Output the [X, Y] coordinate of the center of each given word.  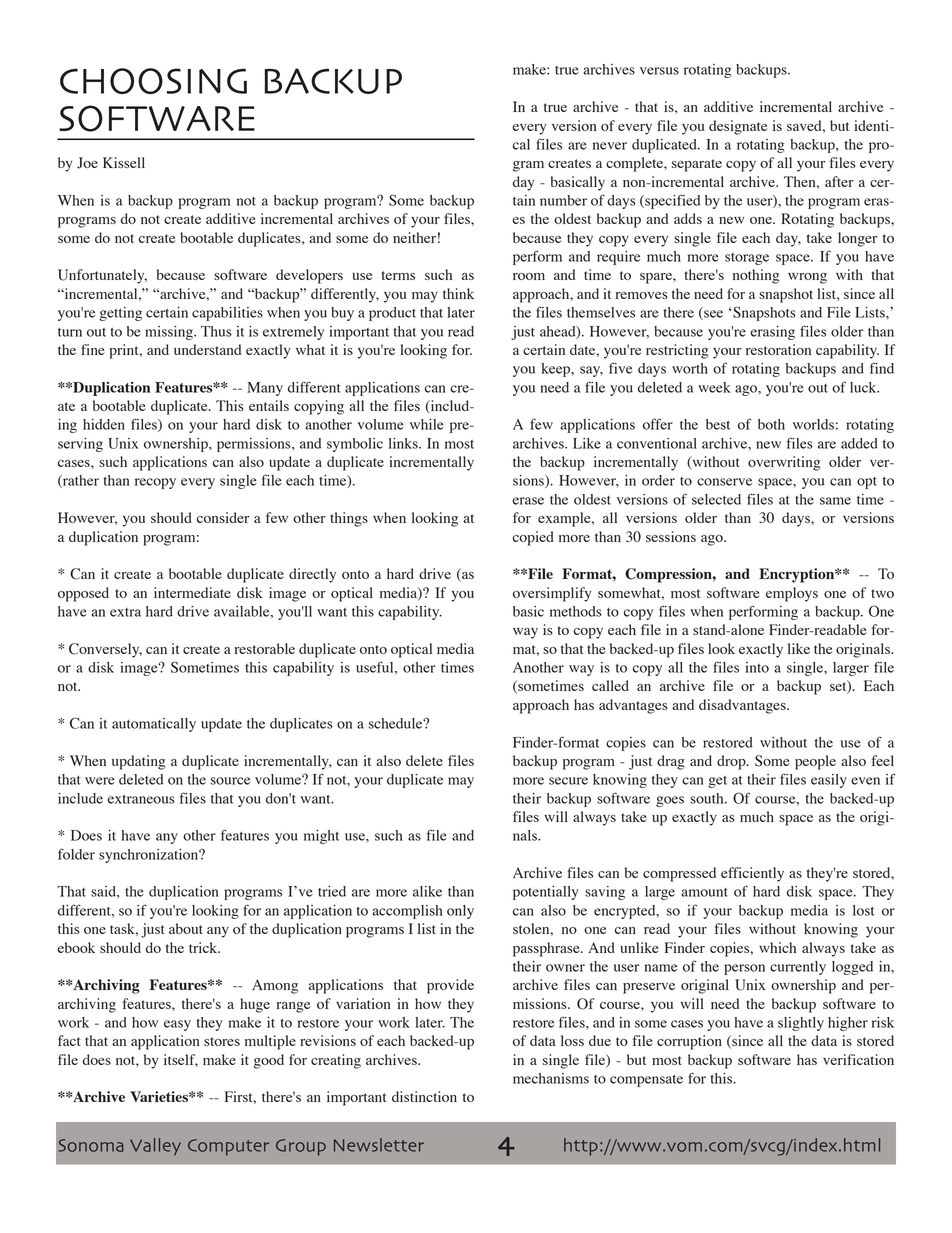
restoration [778, 349]
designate [738, 127]
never [610, 146]
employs [792, 594]
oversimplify [552, 594]
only [460, 912]
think [458, 293]
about [186, 928]
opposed [83, 594]
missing [170, 333]
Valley [155, 1147]
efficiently [752, 874]
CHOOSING [153, 81]
